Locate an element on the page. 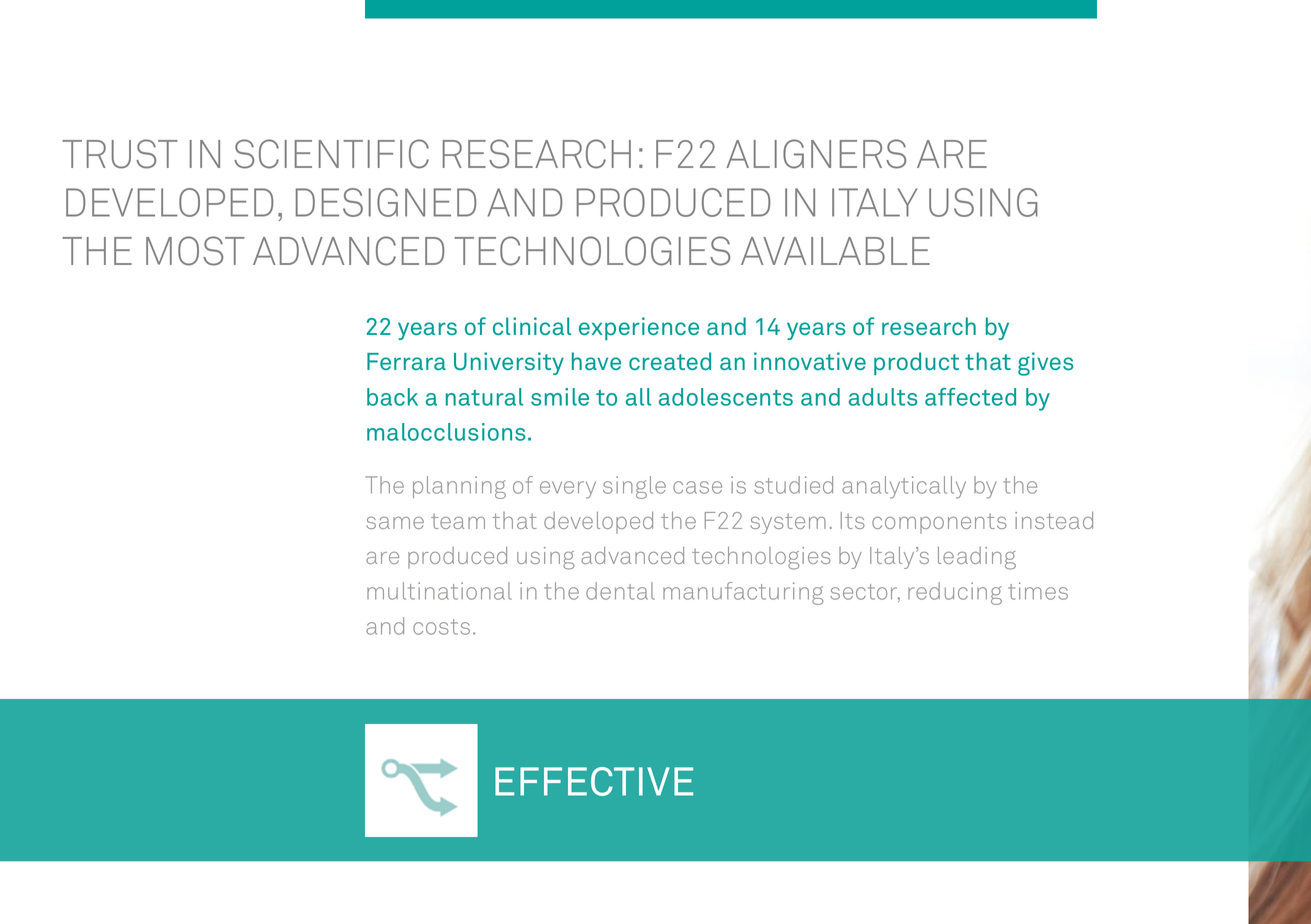  EFFECTIVE is located at coordinates (594, 781).
